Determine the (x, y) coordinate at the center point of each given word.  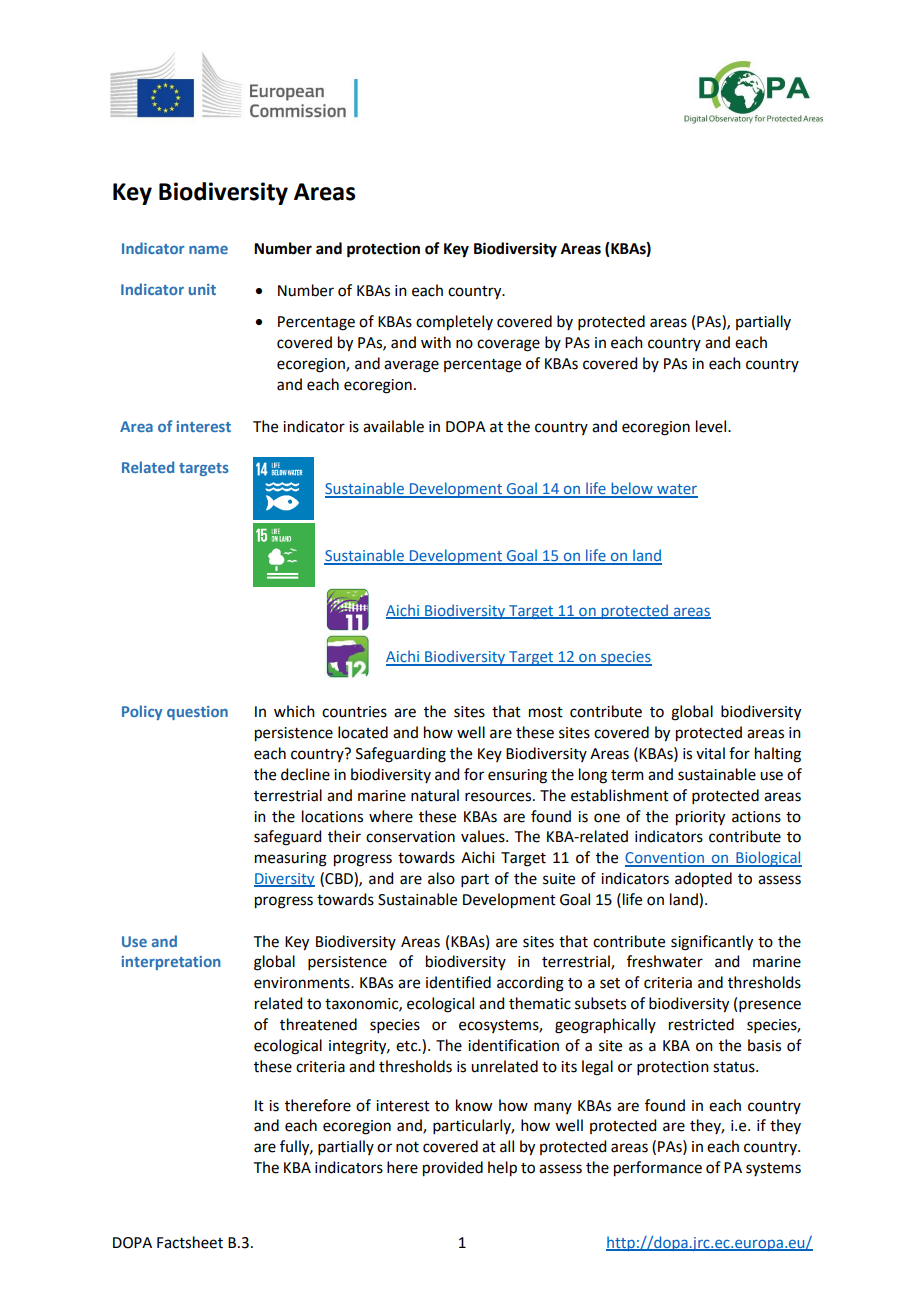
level (712, 426)
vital (710, 753)
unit (202, 289)
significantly (712, 943)
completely (454, 323)
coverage (508, 345)
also (441, 878)
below (632, 489)
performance (658, 1169)
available (393, 426)
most (546, 712)
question (197, 713)
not (407, 1147)
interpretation (171, 963)
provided (453, 1169)
